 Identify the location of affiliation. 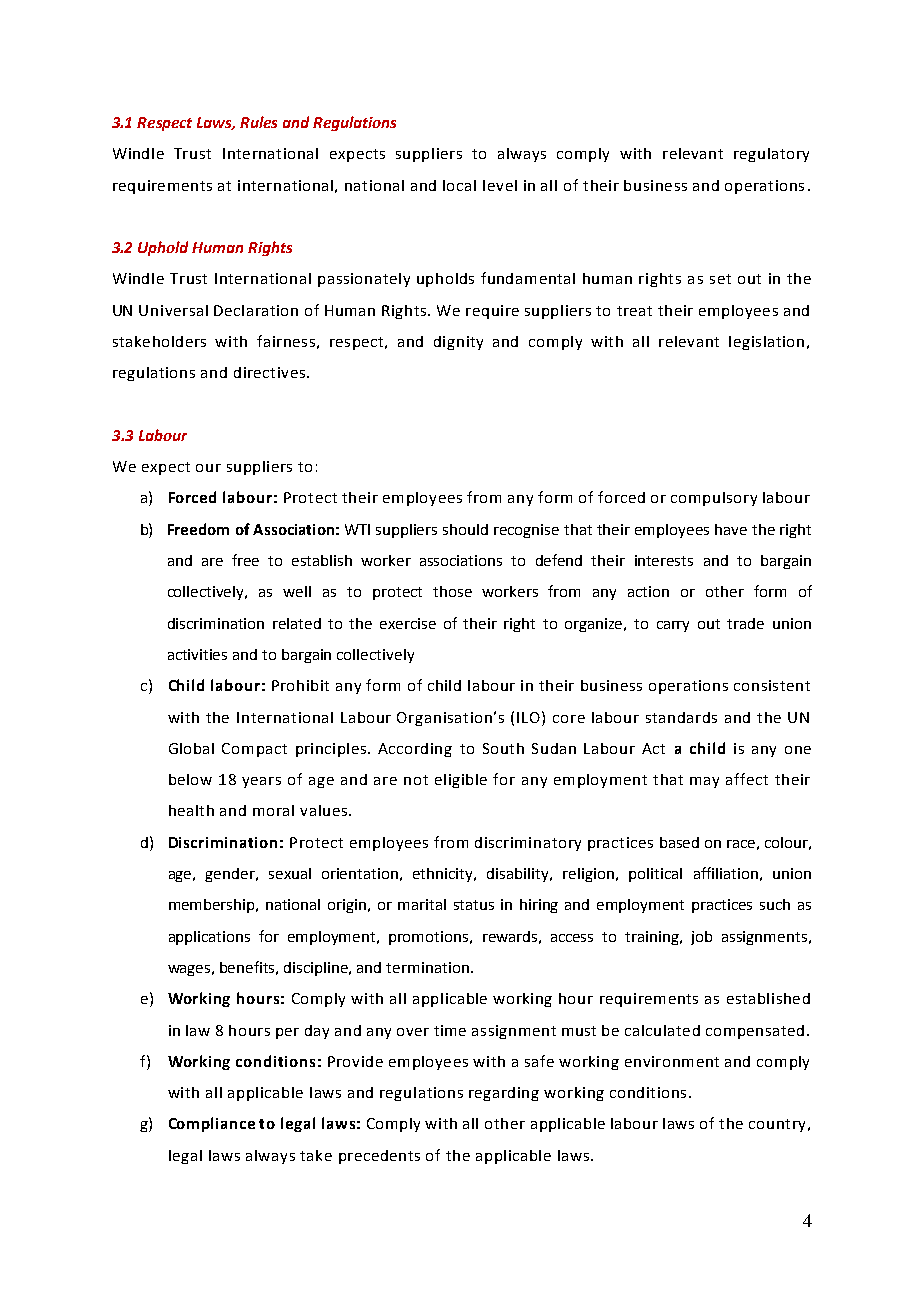
(726, 873).
